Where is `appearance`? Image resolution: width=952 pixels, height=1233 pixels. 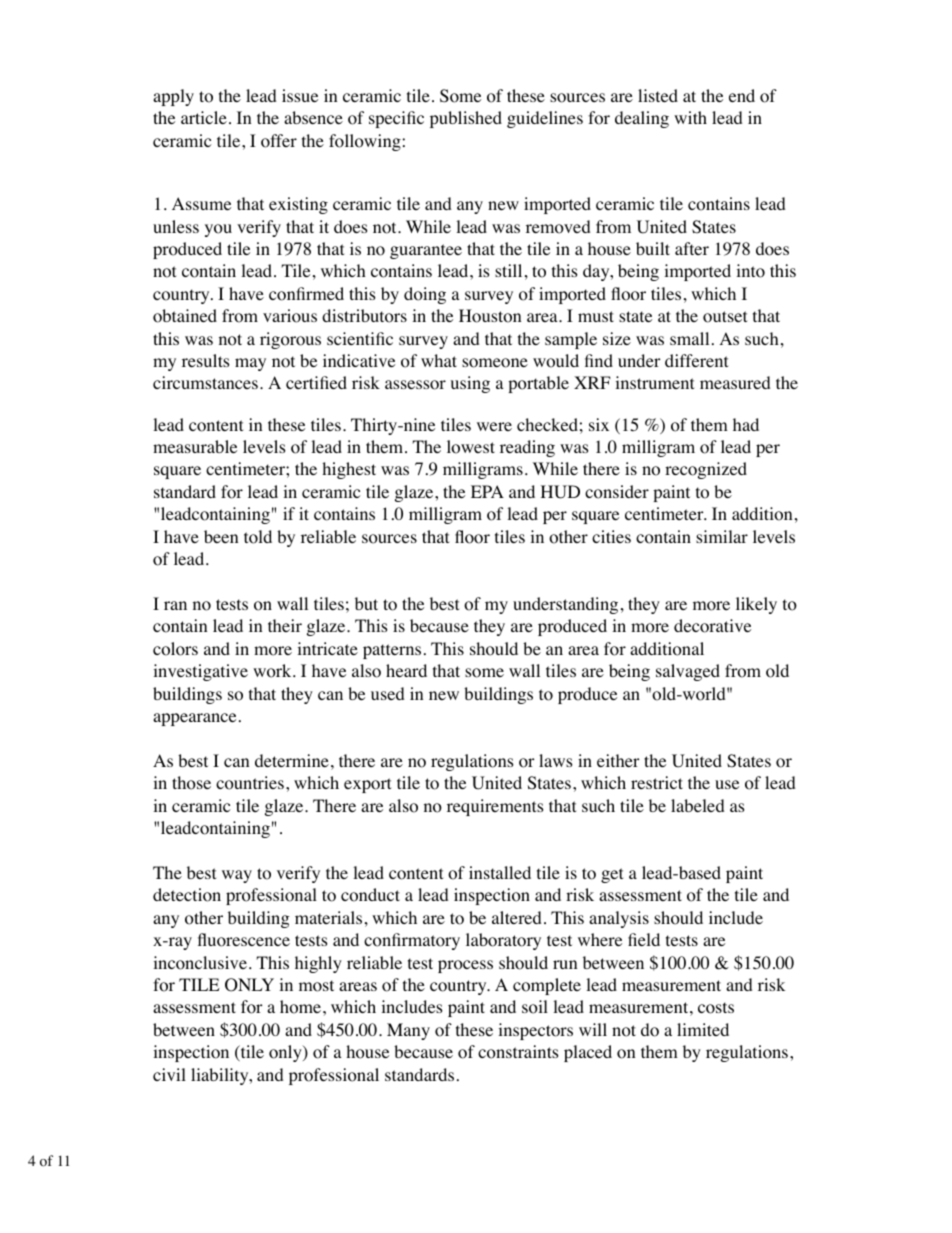 appearance is located at coordinates (194, 719).
